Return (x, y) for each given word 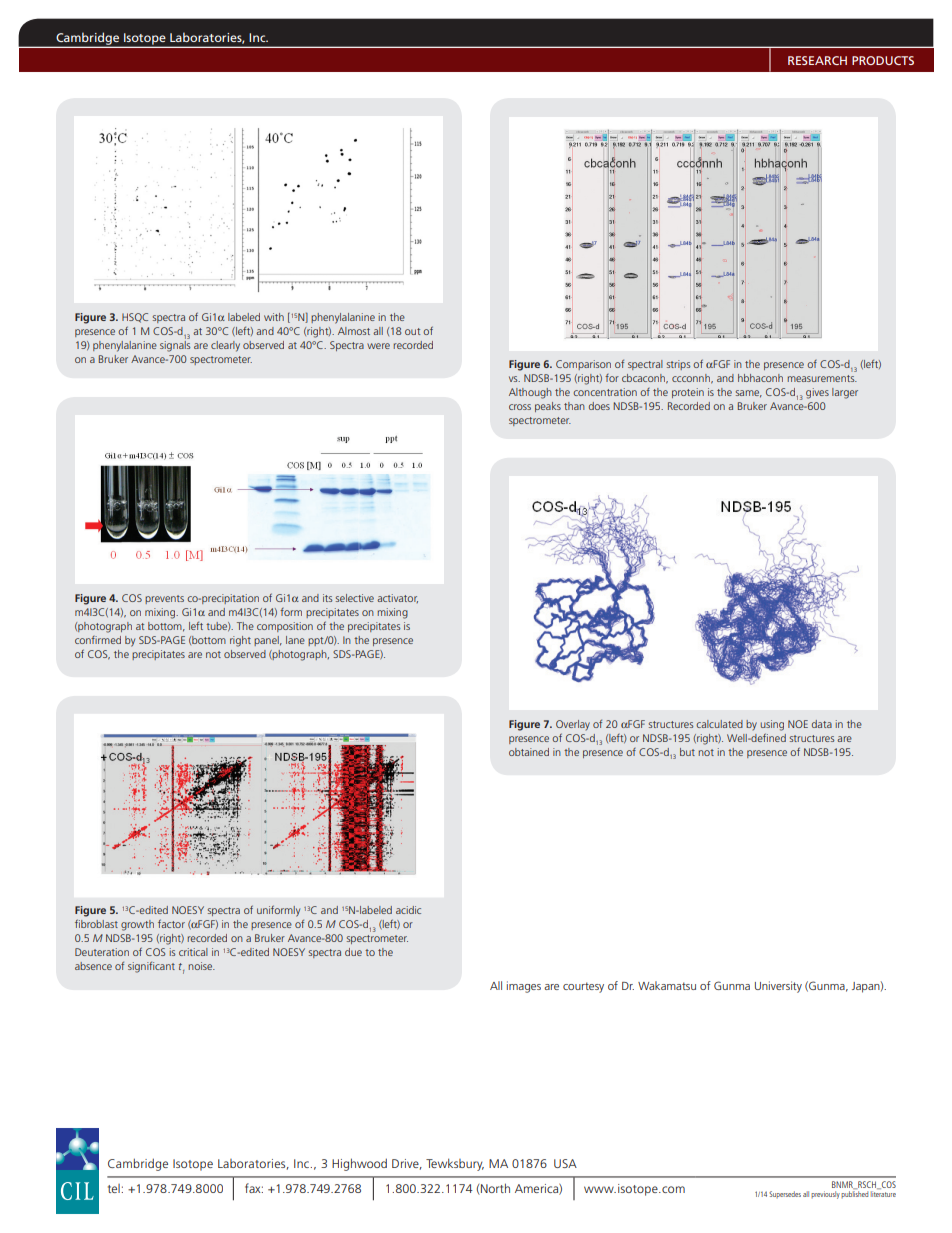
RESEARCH (817, 60)
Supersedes (785, 1194)
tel (115, 1188)
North (494, 1189)
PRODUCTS (883, 60)
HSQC (135, 318)
